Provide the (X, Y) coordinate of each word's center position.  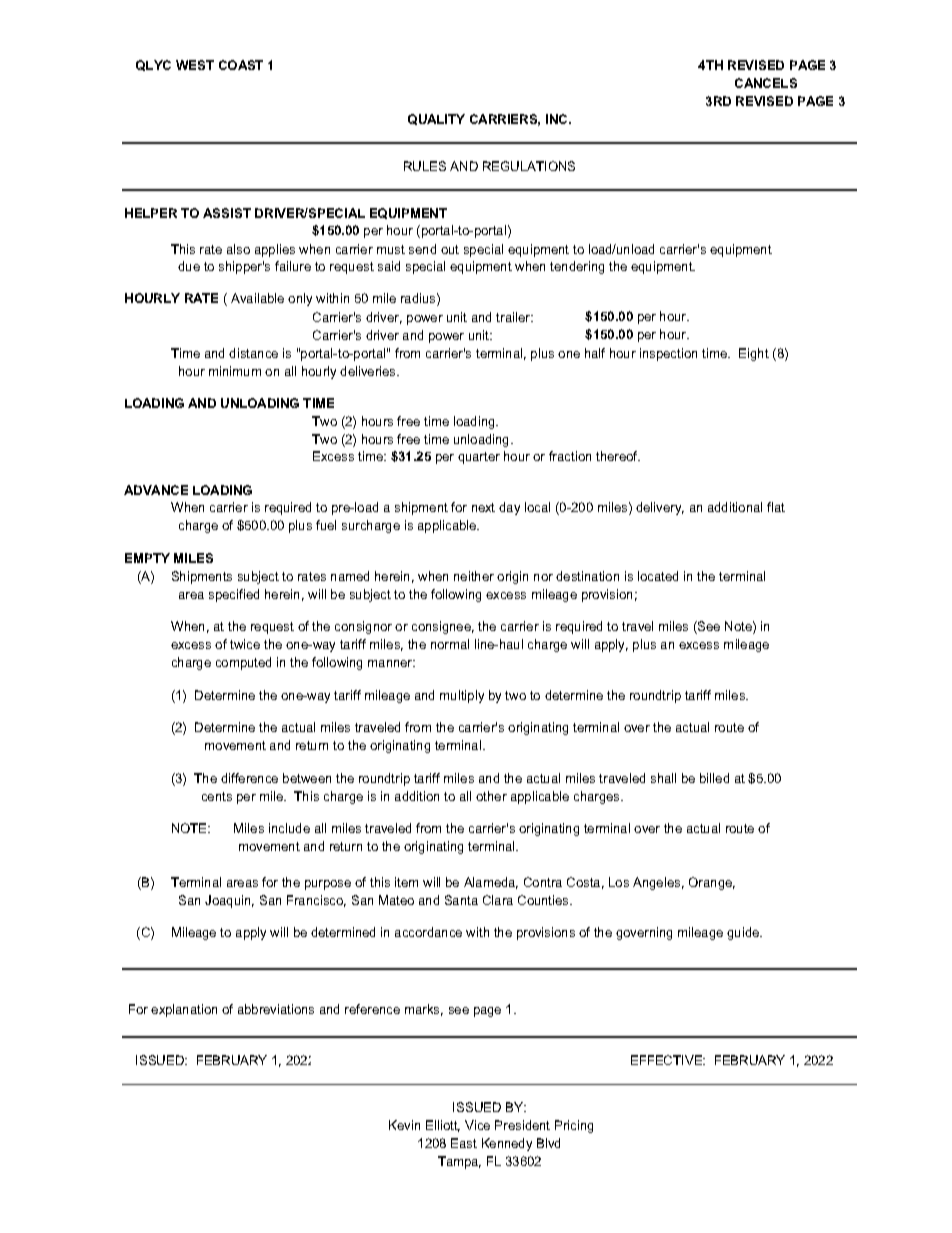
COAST (241, 65)
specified (234, 595)
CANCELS (766, 83)
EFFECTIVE (668, 1060)
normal (450, 644)
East (464, 1143)
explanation (184, 1010)
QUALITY (436, 119)
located (658, 576)
